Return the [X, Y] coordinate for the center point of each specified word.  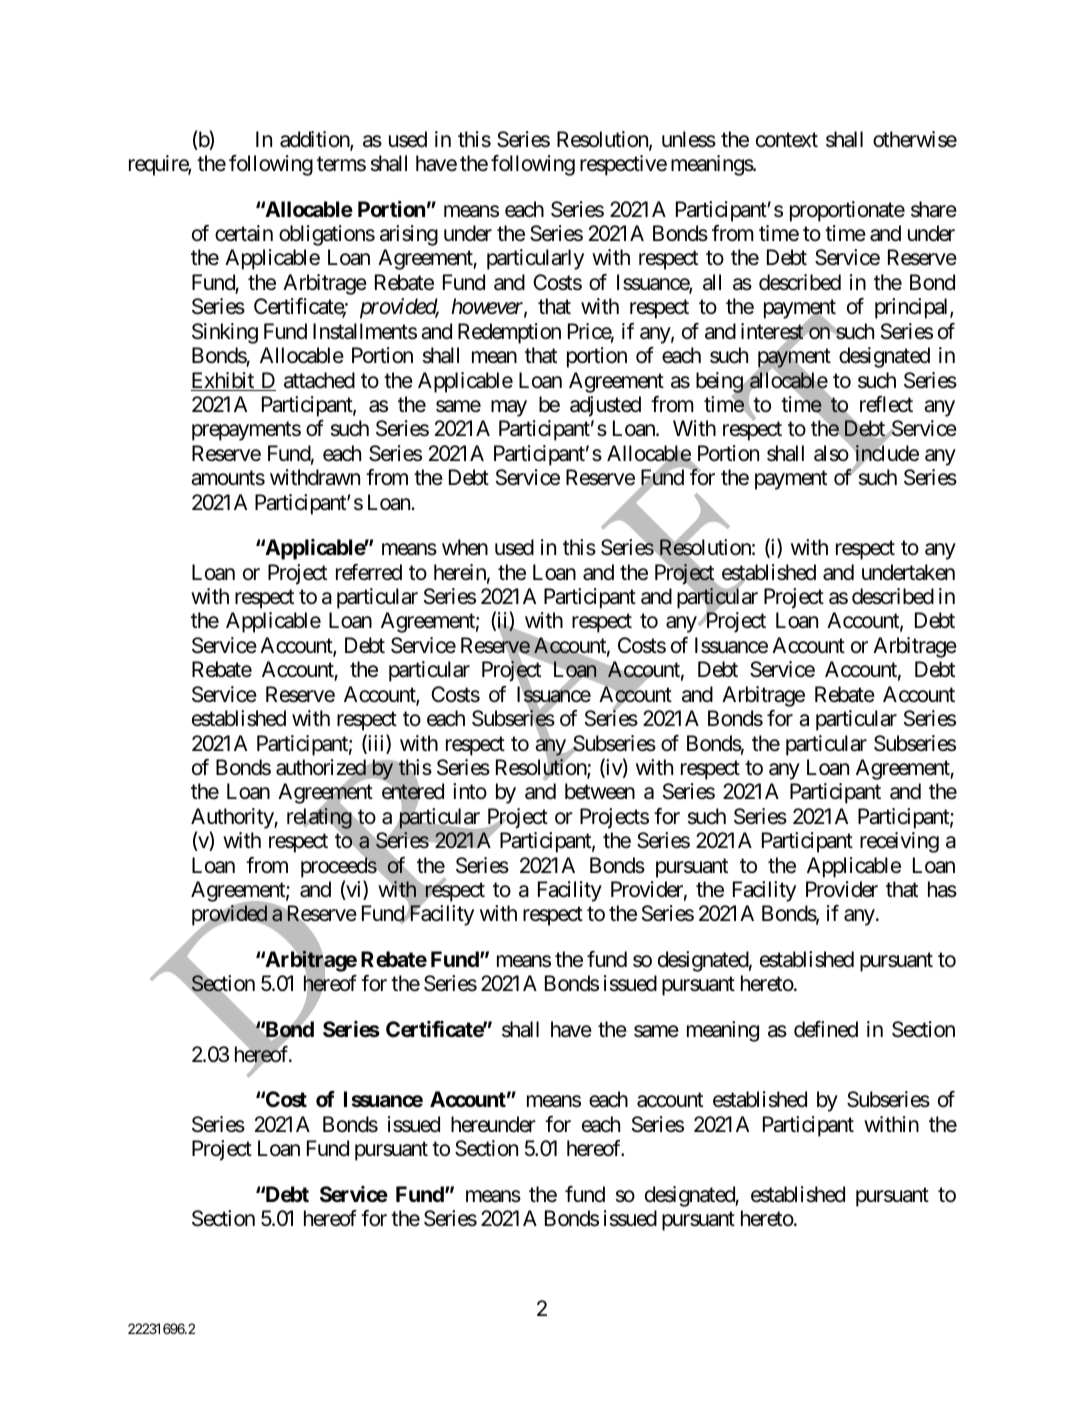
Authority [233, 818]
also [831, 453]
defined [826, 1029]
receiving [899, 842]
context [787, 140]
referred [369, 572]
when [465, 547]
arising [409, 235]
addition [315, 140]
